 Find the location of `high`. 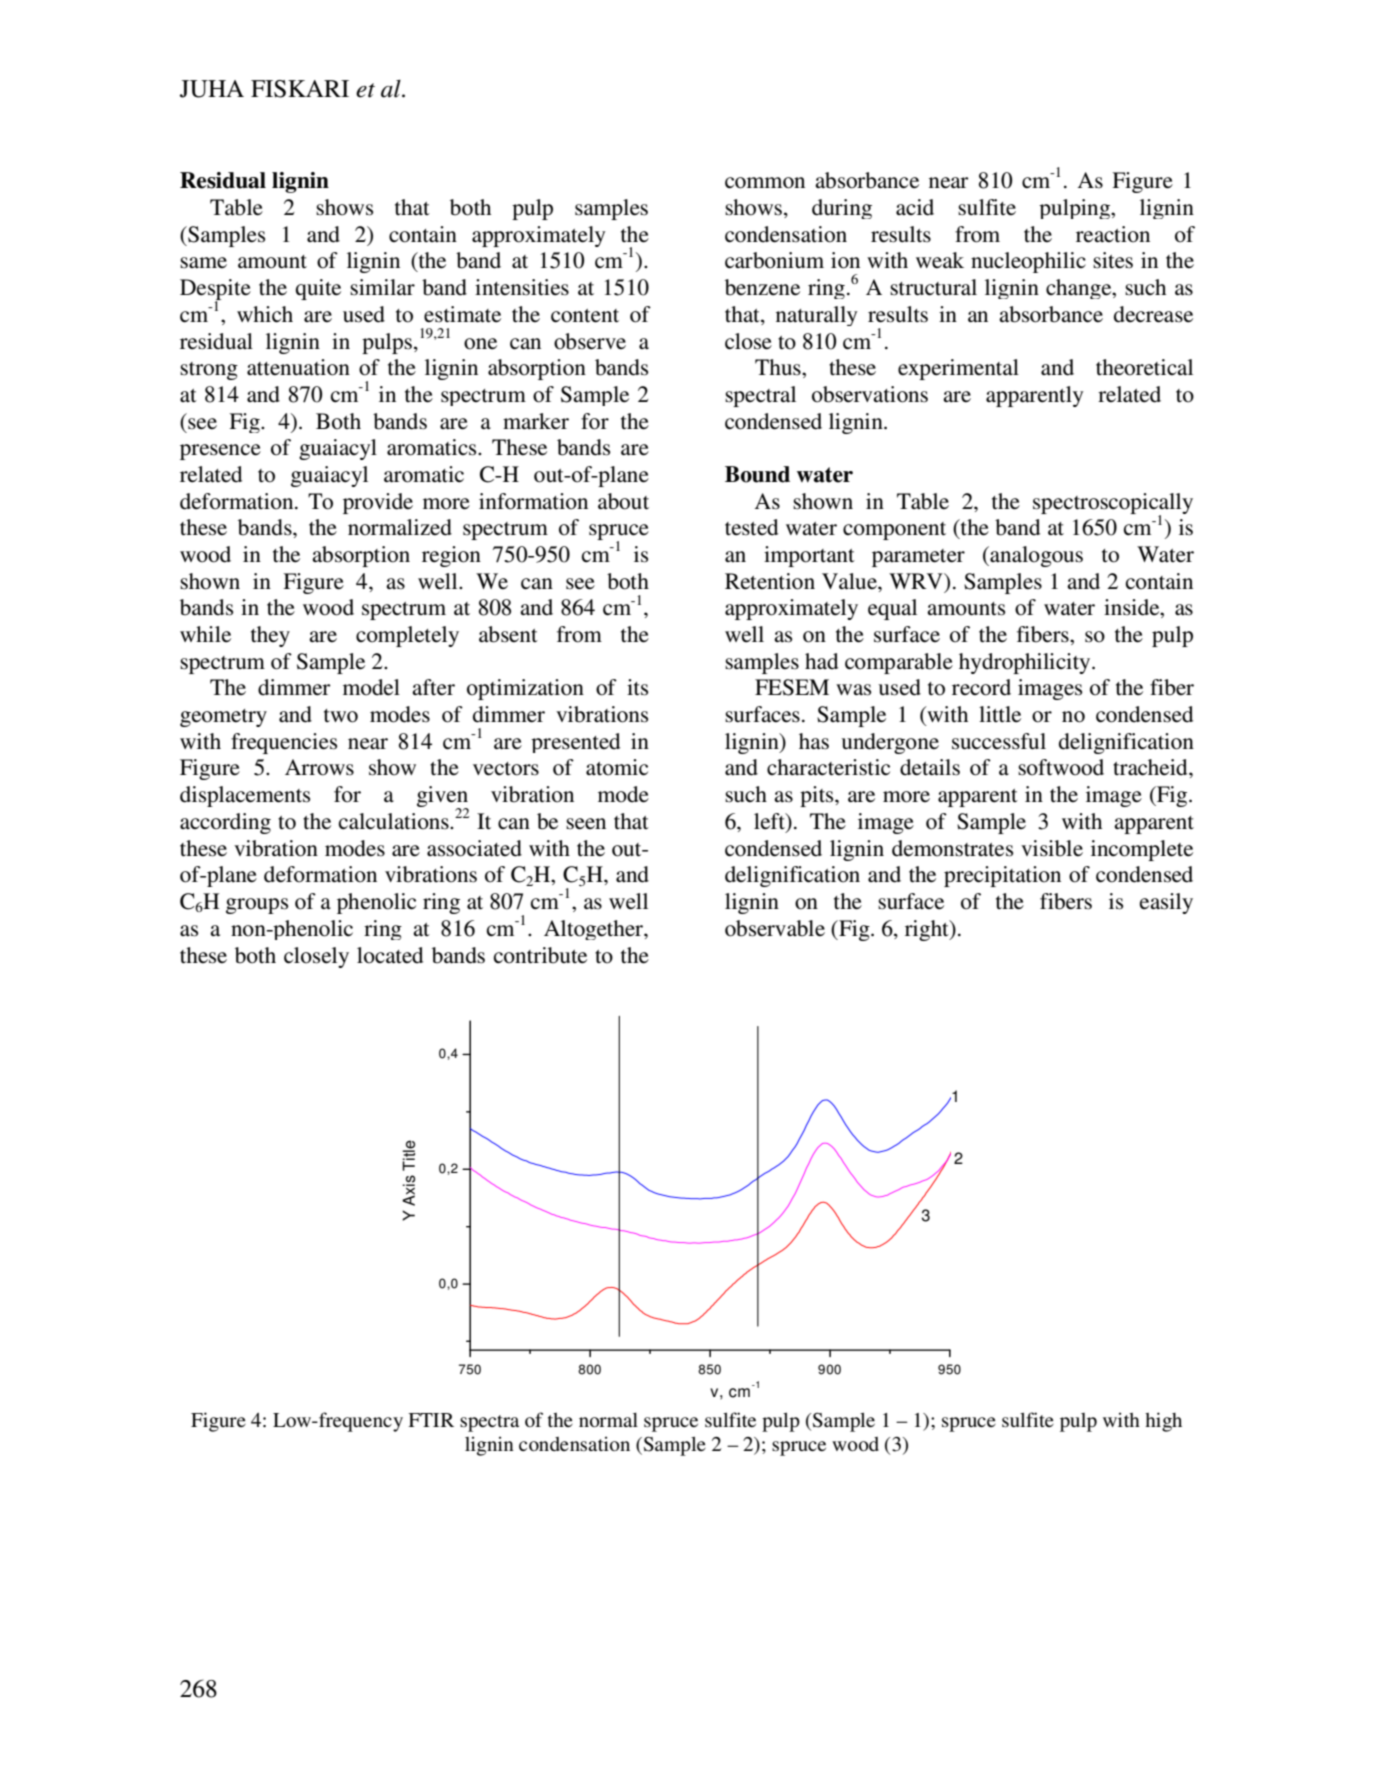

high is located at coordinates (1163, 1422).
